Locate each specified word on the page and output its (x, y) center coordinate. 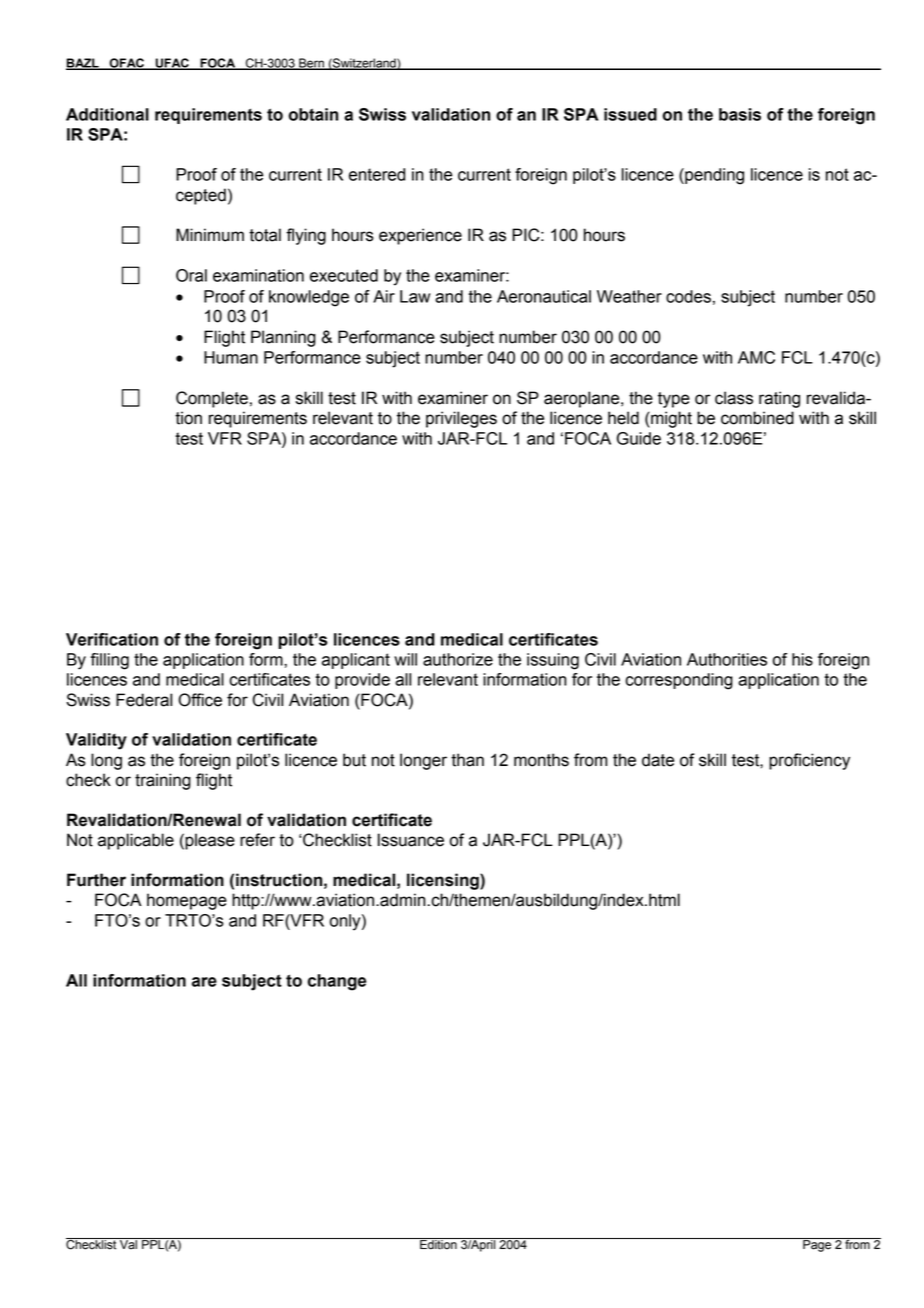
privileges (461, 419)
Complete (212, 399)
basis (740, 114)
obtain (313, 114)
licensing (444, 881)
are (204, 982)
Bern (311, 64)
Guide (639, 438)
